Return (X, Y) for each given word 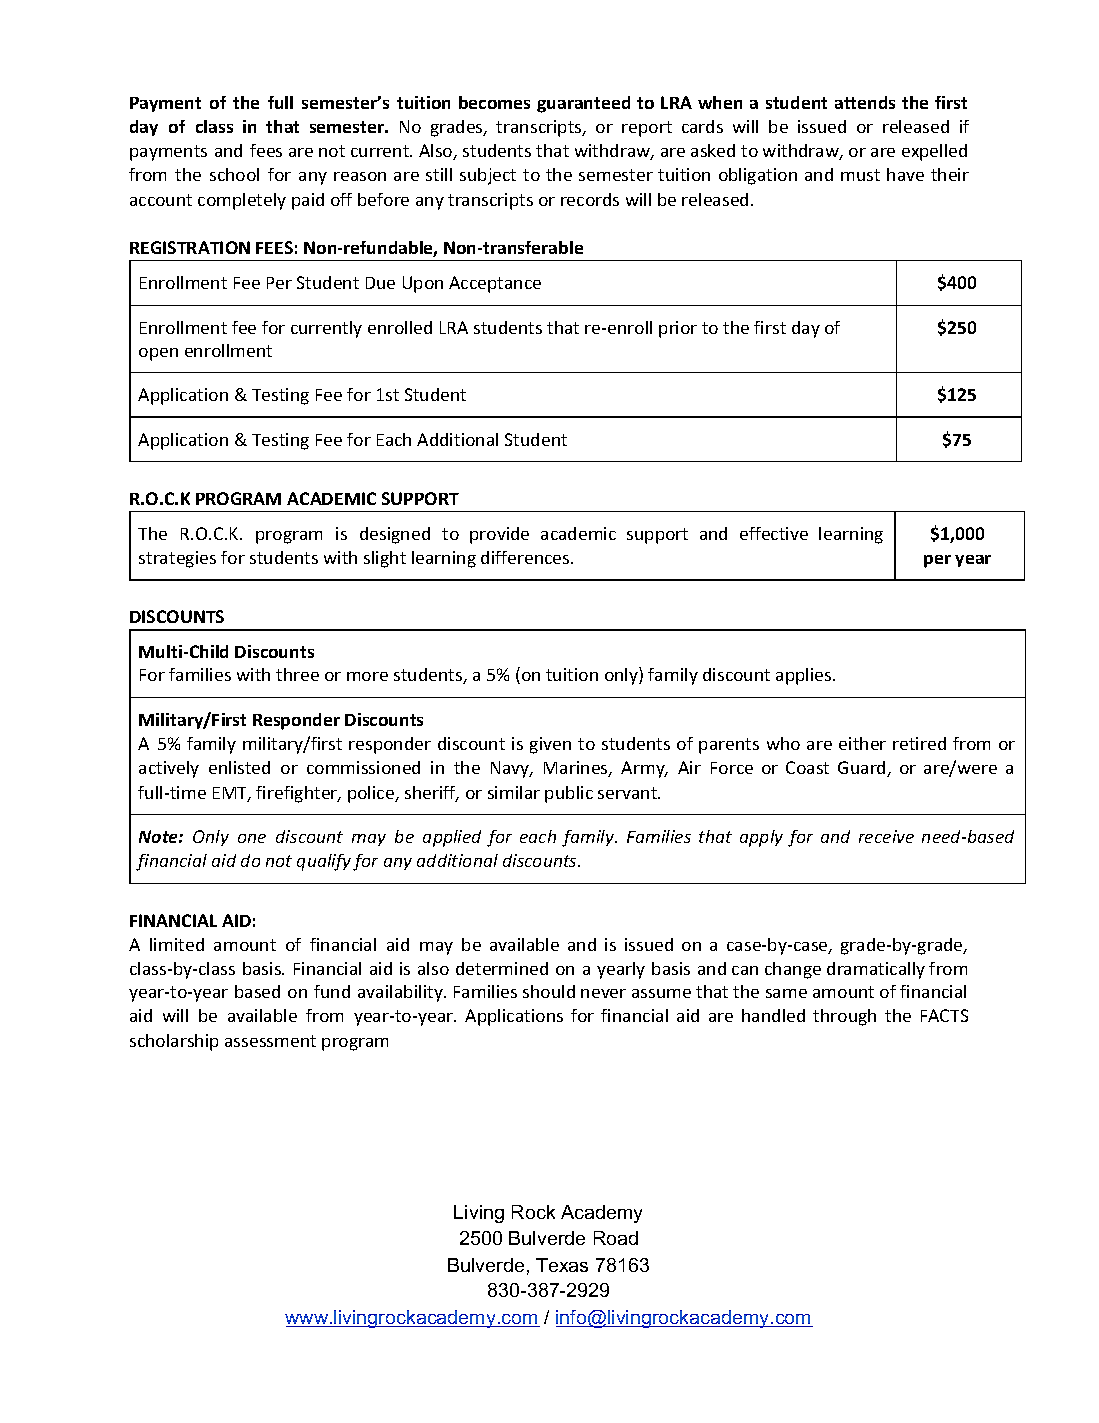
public (569, 794)
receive (886, 836)
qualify (324, 862)
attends (865, 102)
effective (774, 533)
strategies (177, 559)
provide (499, 535)
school (234, 174)
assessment (270, 1041)
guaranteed (583, 104)
